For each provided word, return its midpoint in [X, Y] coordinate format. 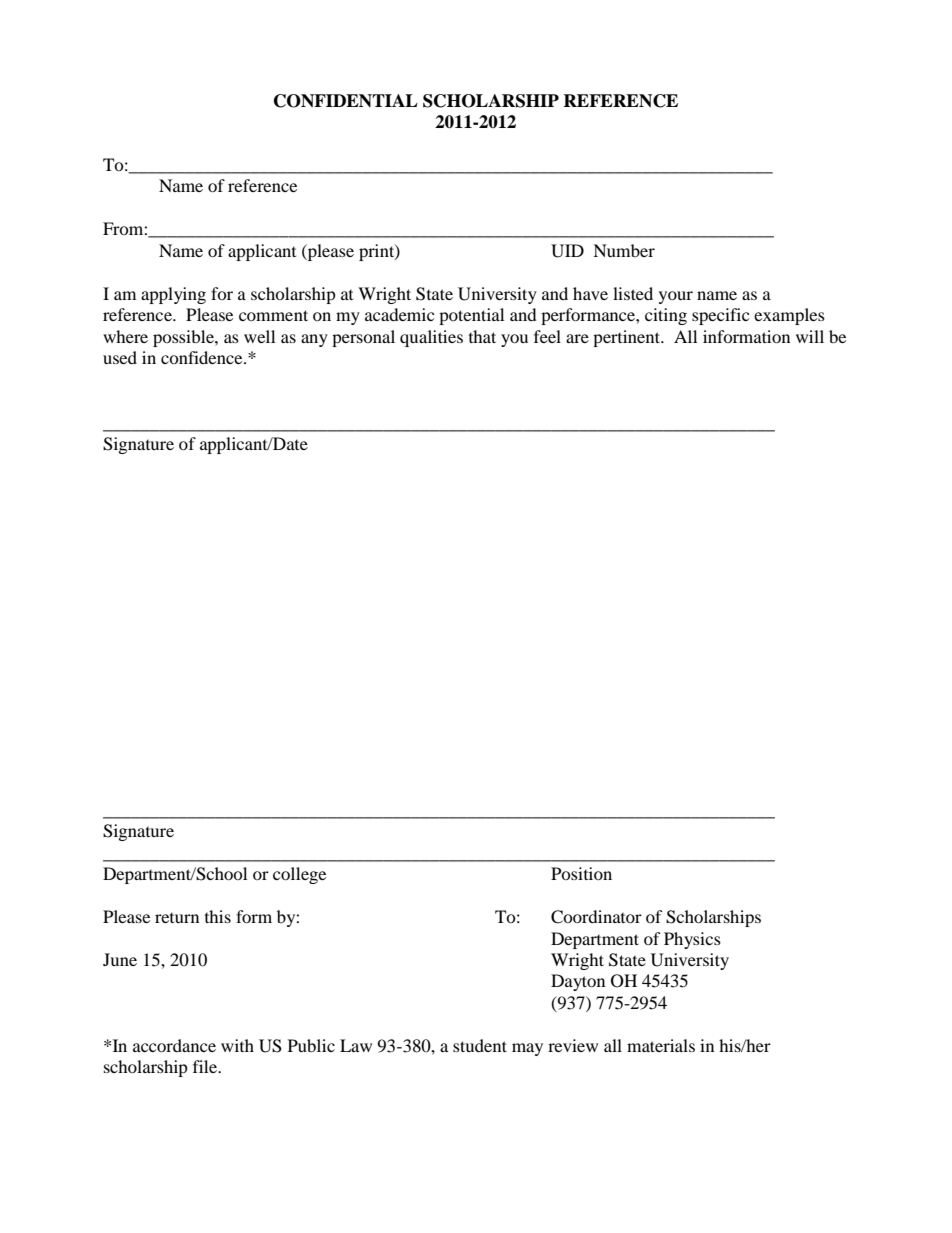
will [810, 336]
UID [567, 251]
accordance [174, 1045]
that [482, 336]
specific [720, 316]
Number [624, 250]
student [480, 1045]
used [120, 357]
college [299, 875]
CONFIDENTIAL [346, 101]
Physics [692, 940]
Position [581, 873]
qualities [431, 338]
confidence [203, 357]
